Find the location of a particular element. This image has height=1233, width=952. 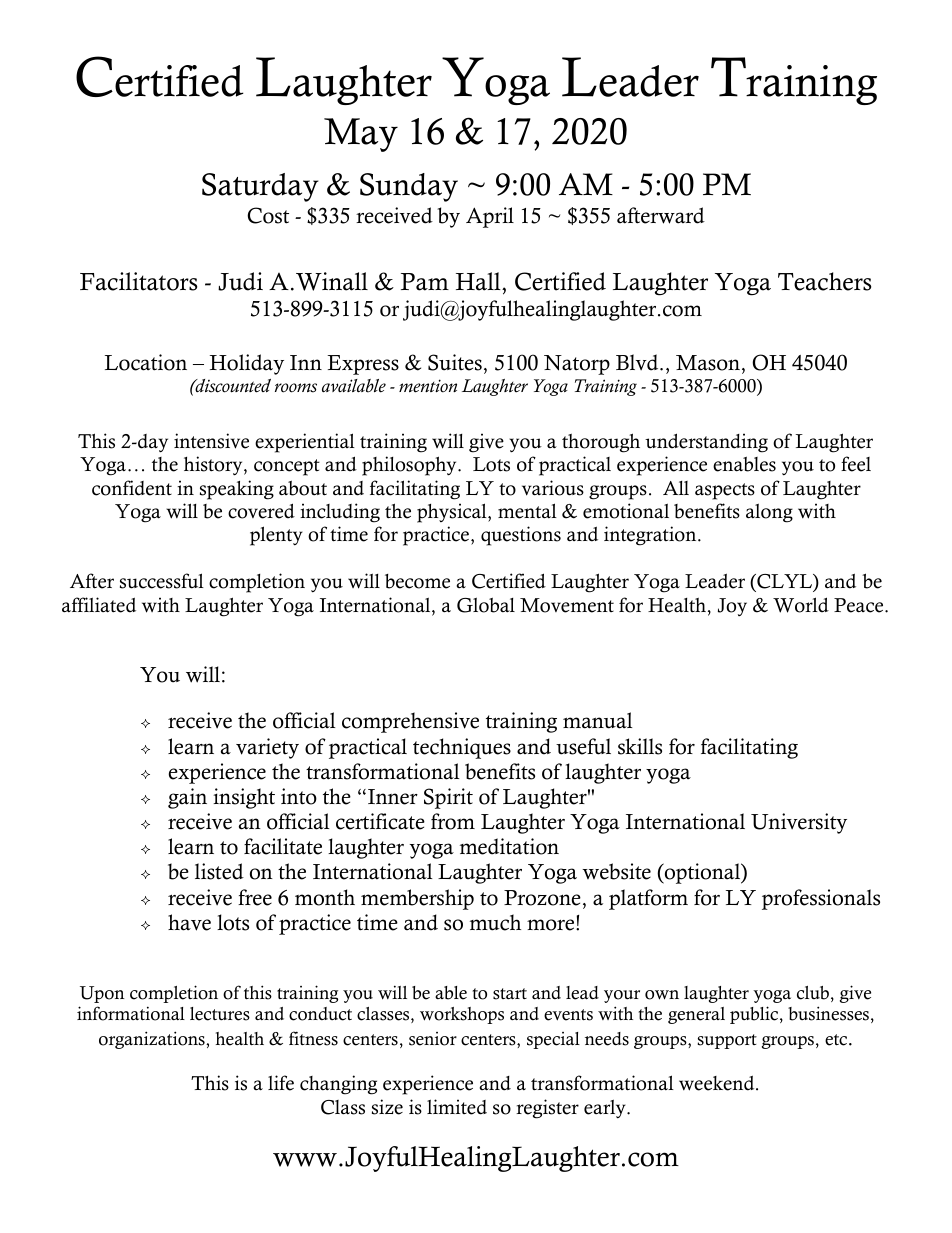

Sunday is located at coordinates (409, 187).
